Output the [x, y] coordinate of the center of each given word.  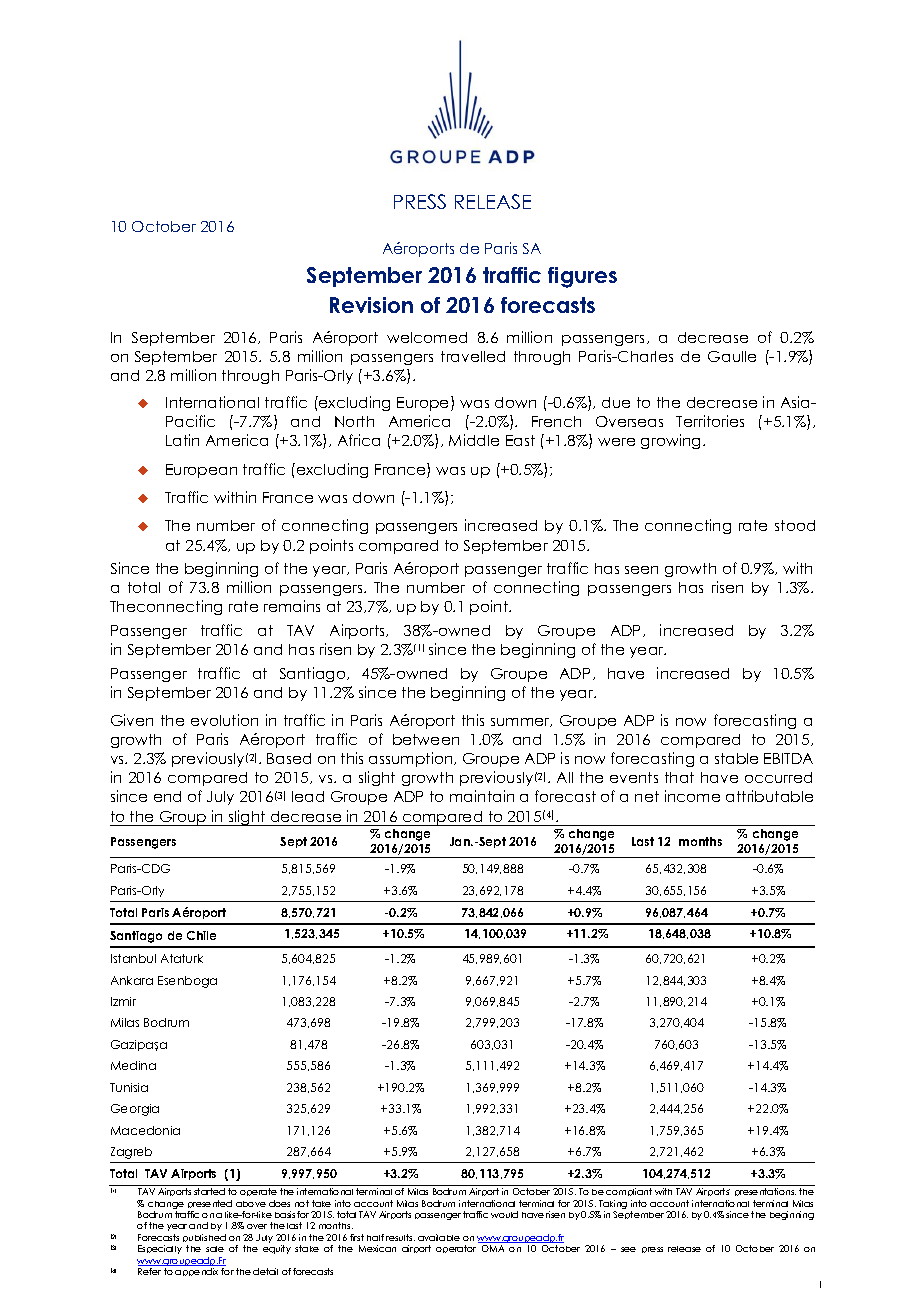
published [204, 1240]
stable [736, 758]
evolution [224, 720]
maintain [482, 796]
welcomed [427, 337]
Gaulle [732, 356]
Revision [371, 305]
